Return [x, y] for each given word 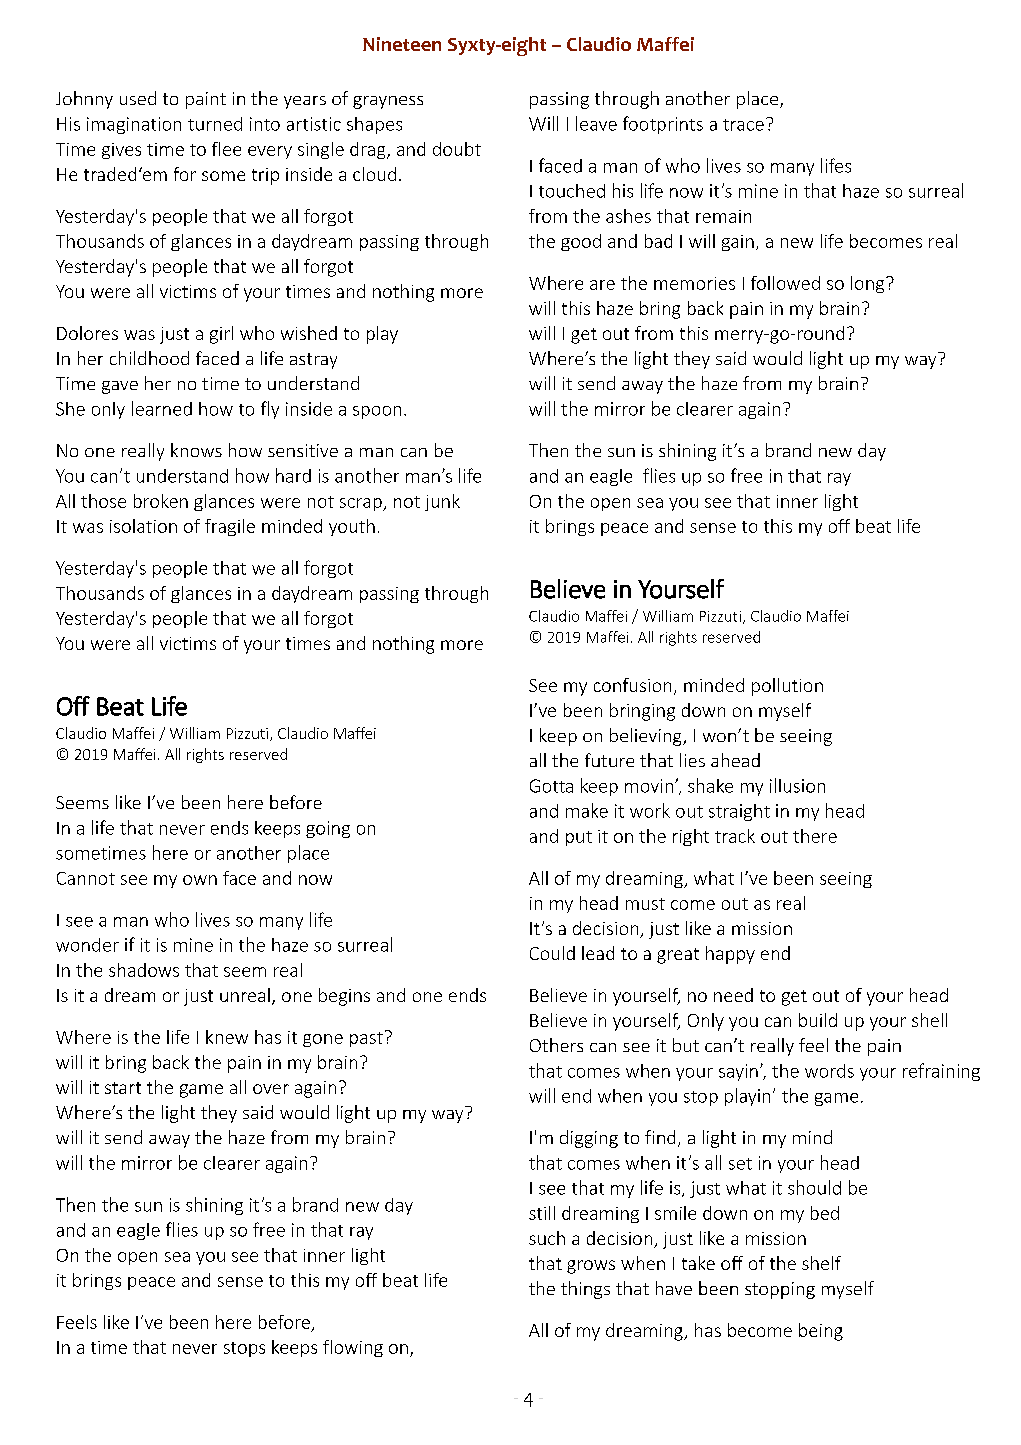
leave [596, 123]
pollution [787, 687]
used [138, 98]
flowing [353, 1348]
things [585, 1290]
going [328, 829]
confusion [632, 685]
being [821, 1332]
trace [743, 125]
